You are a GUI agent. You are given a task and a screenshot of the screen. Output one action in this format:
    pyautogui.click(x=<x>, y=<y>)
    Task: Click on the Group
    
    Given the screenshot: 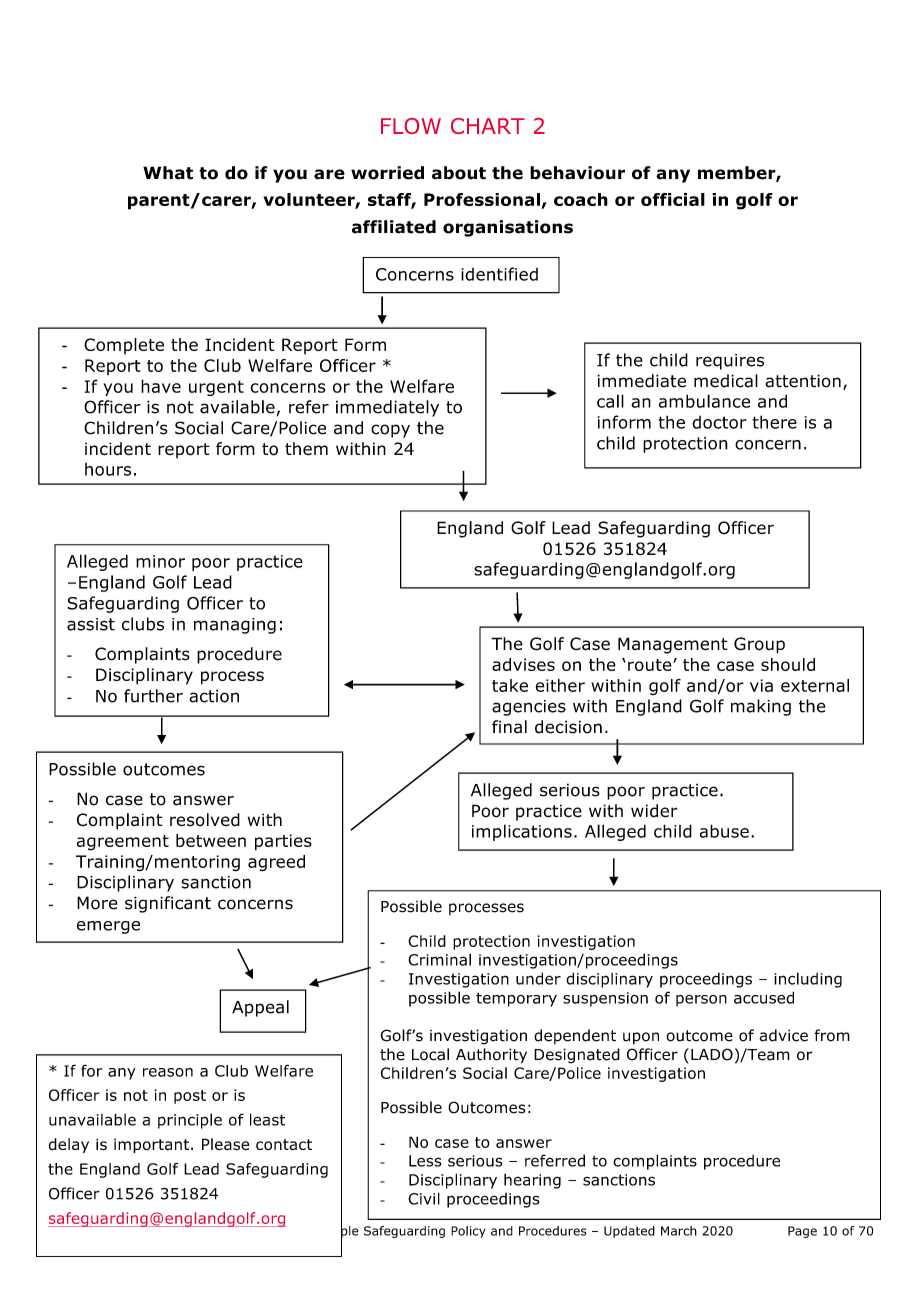 What is the action you would take?
    pyautogui.click(x=759, y=645)
